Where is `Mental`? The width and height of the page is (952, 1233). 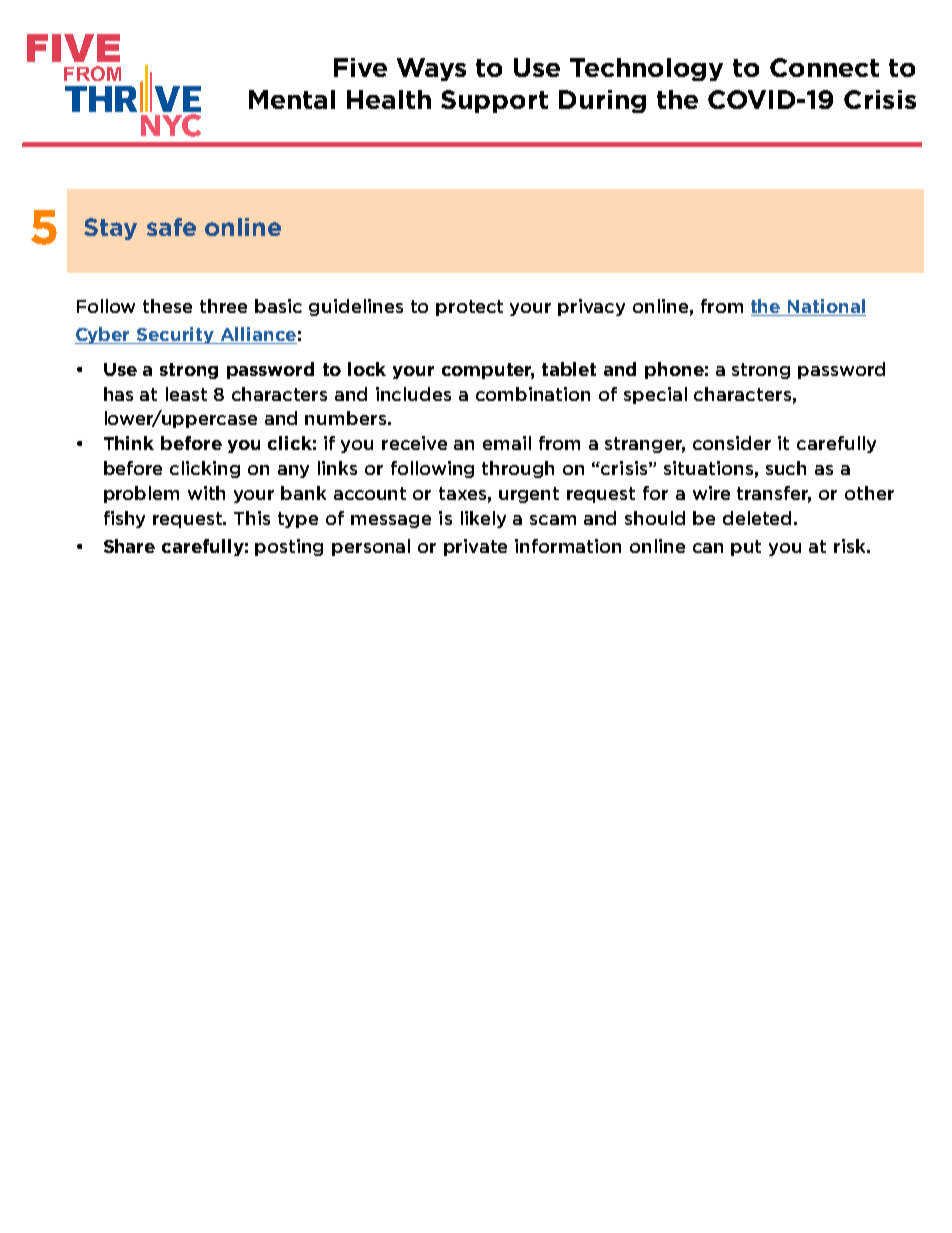
Mental is located at coordinates (292, 99).
